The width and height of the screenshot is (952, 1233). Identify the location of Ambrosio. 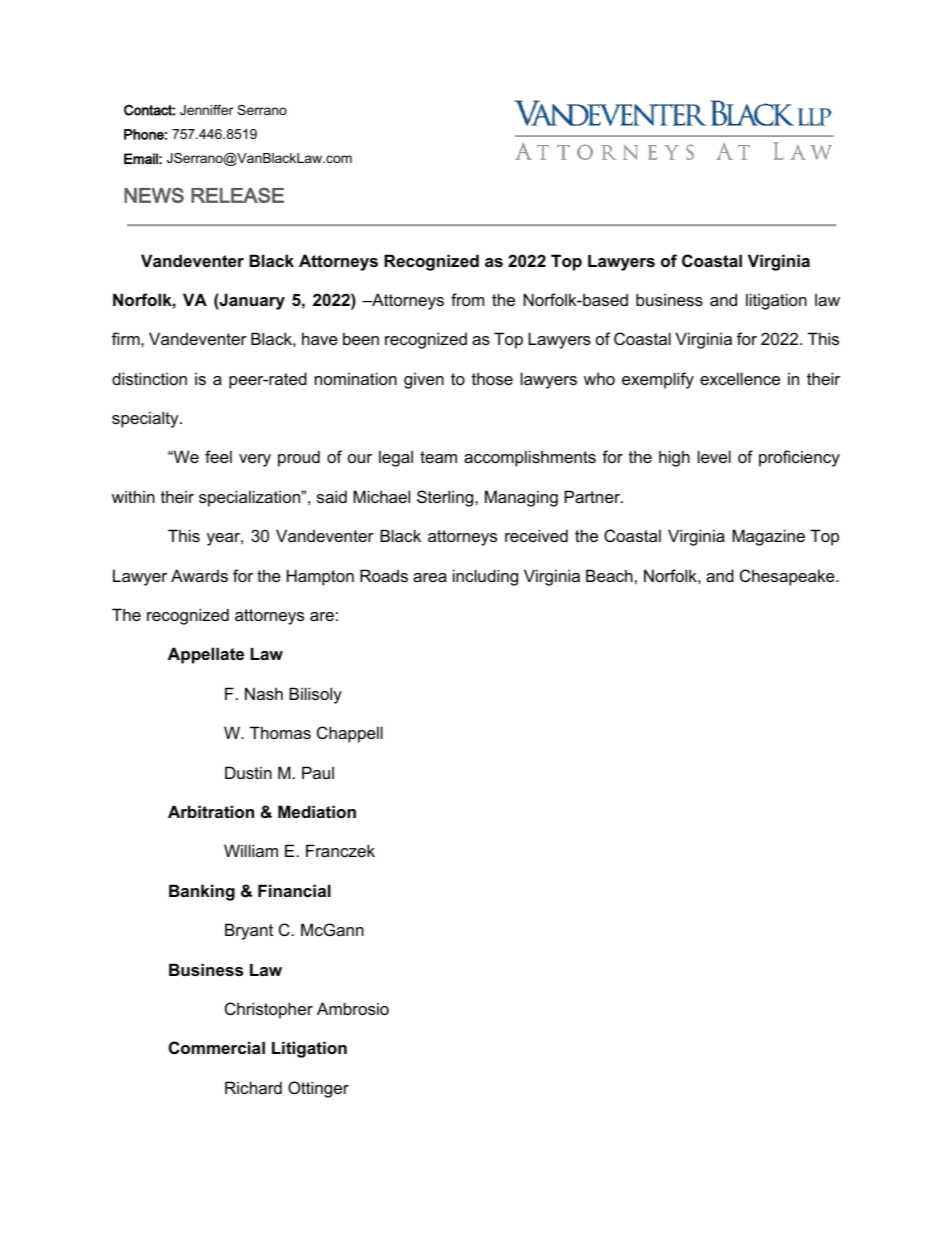
(353, 1008).
